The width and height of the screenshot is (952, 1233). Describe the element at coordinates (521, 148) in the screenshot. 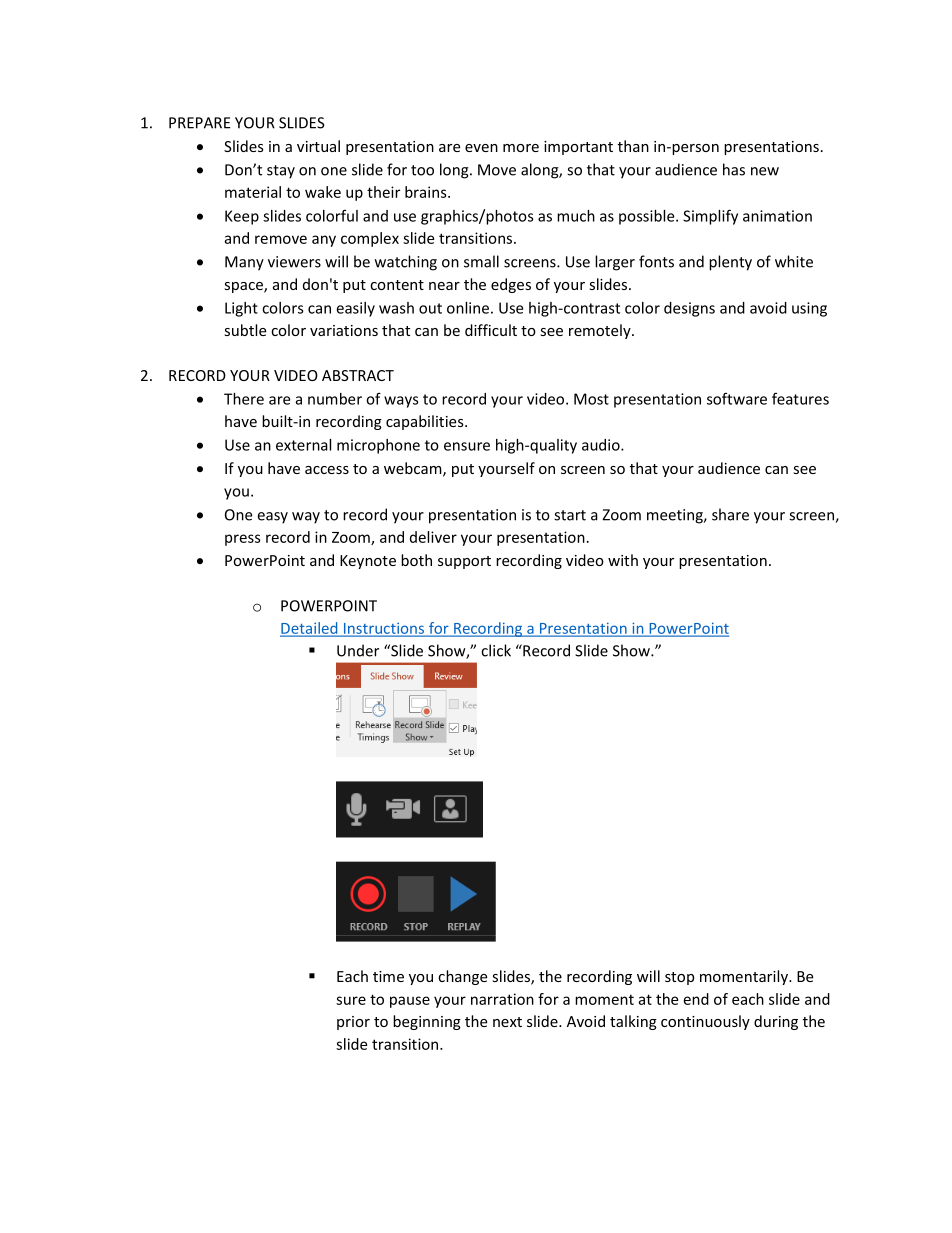

I see `more` at that location.
